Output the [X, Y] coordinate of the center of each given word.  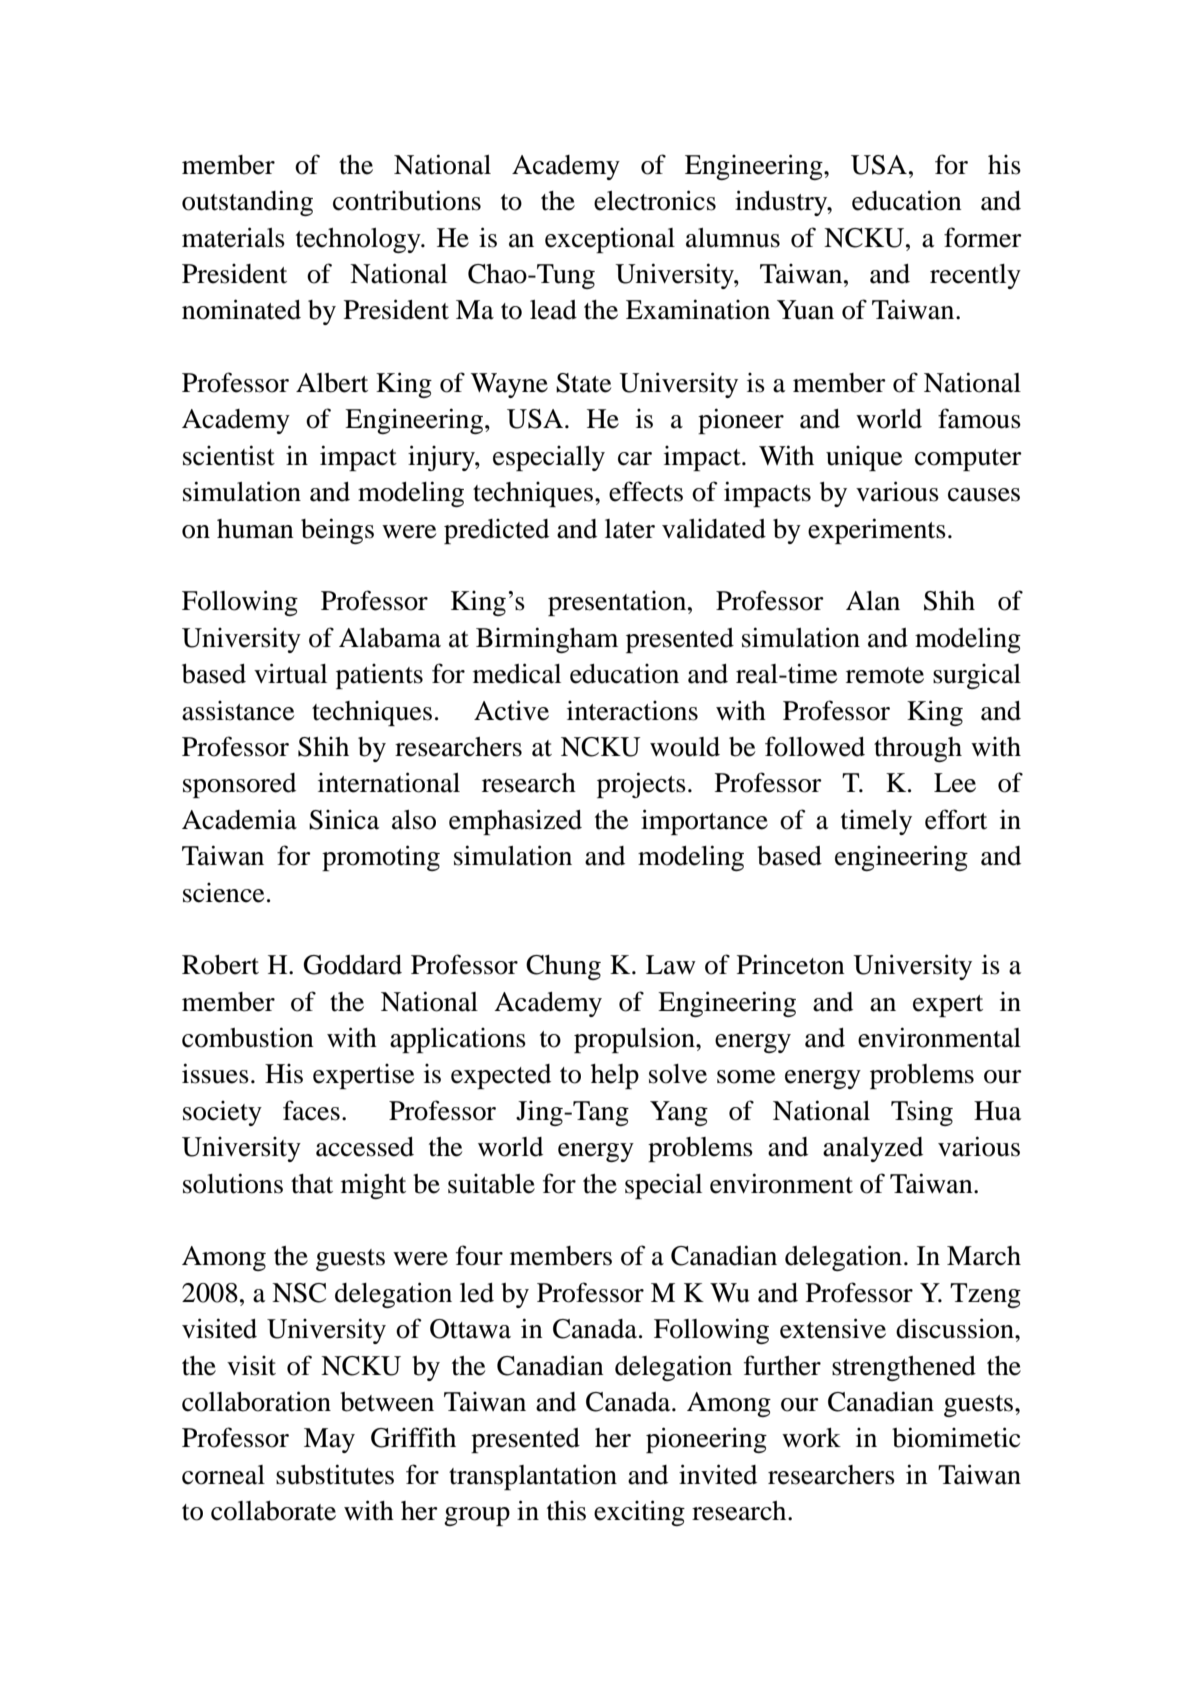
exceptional [610, 240]
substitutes [335, 1474]
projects [641, 785]
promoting [381, 858]
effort [956, 819]
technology [359, 240]
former [983, 237]
